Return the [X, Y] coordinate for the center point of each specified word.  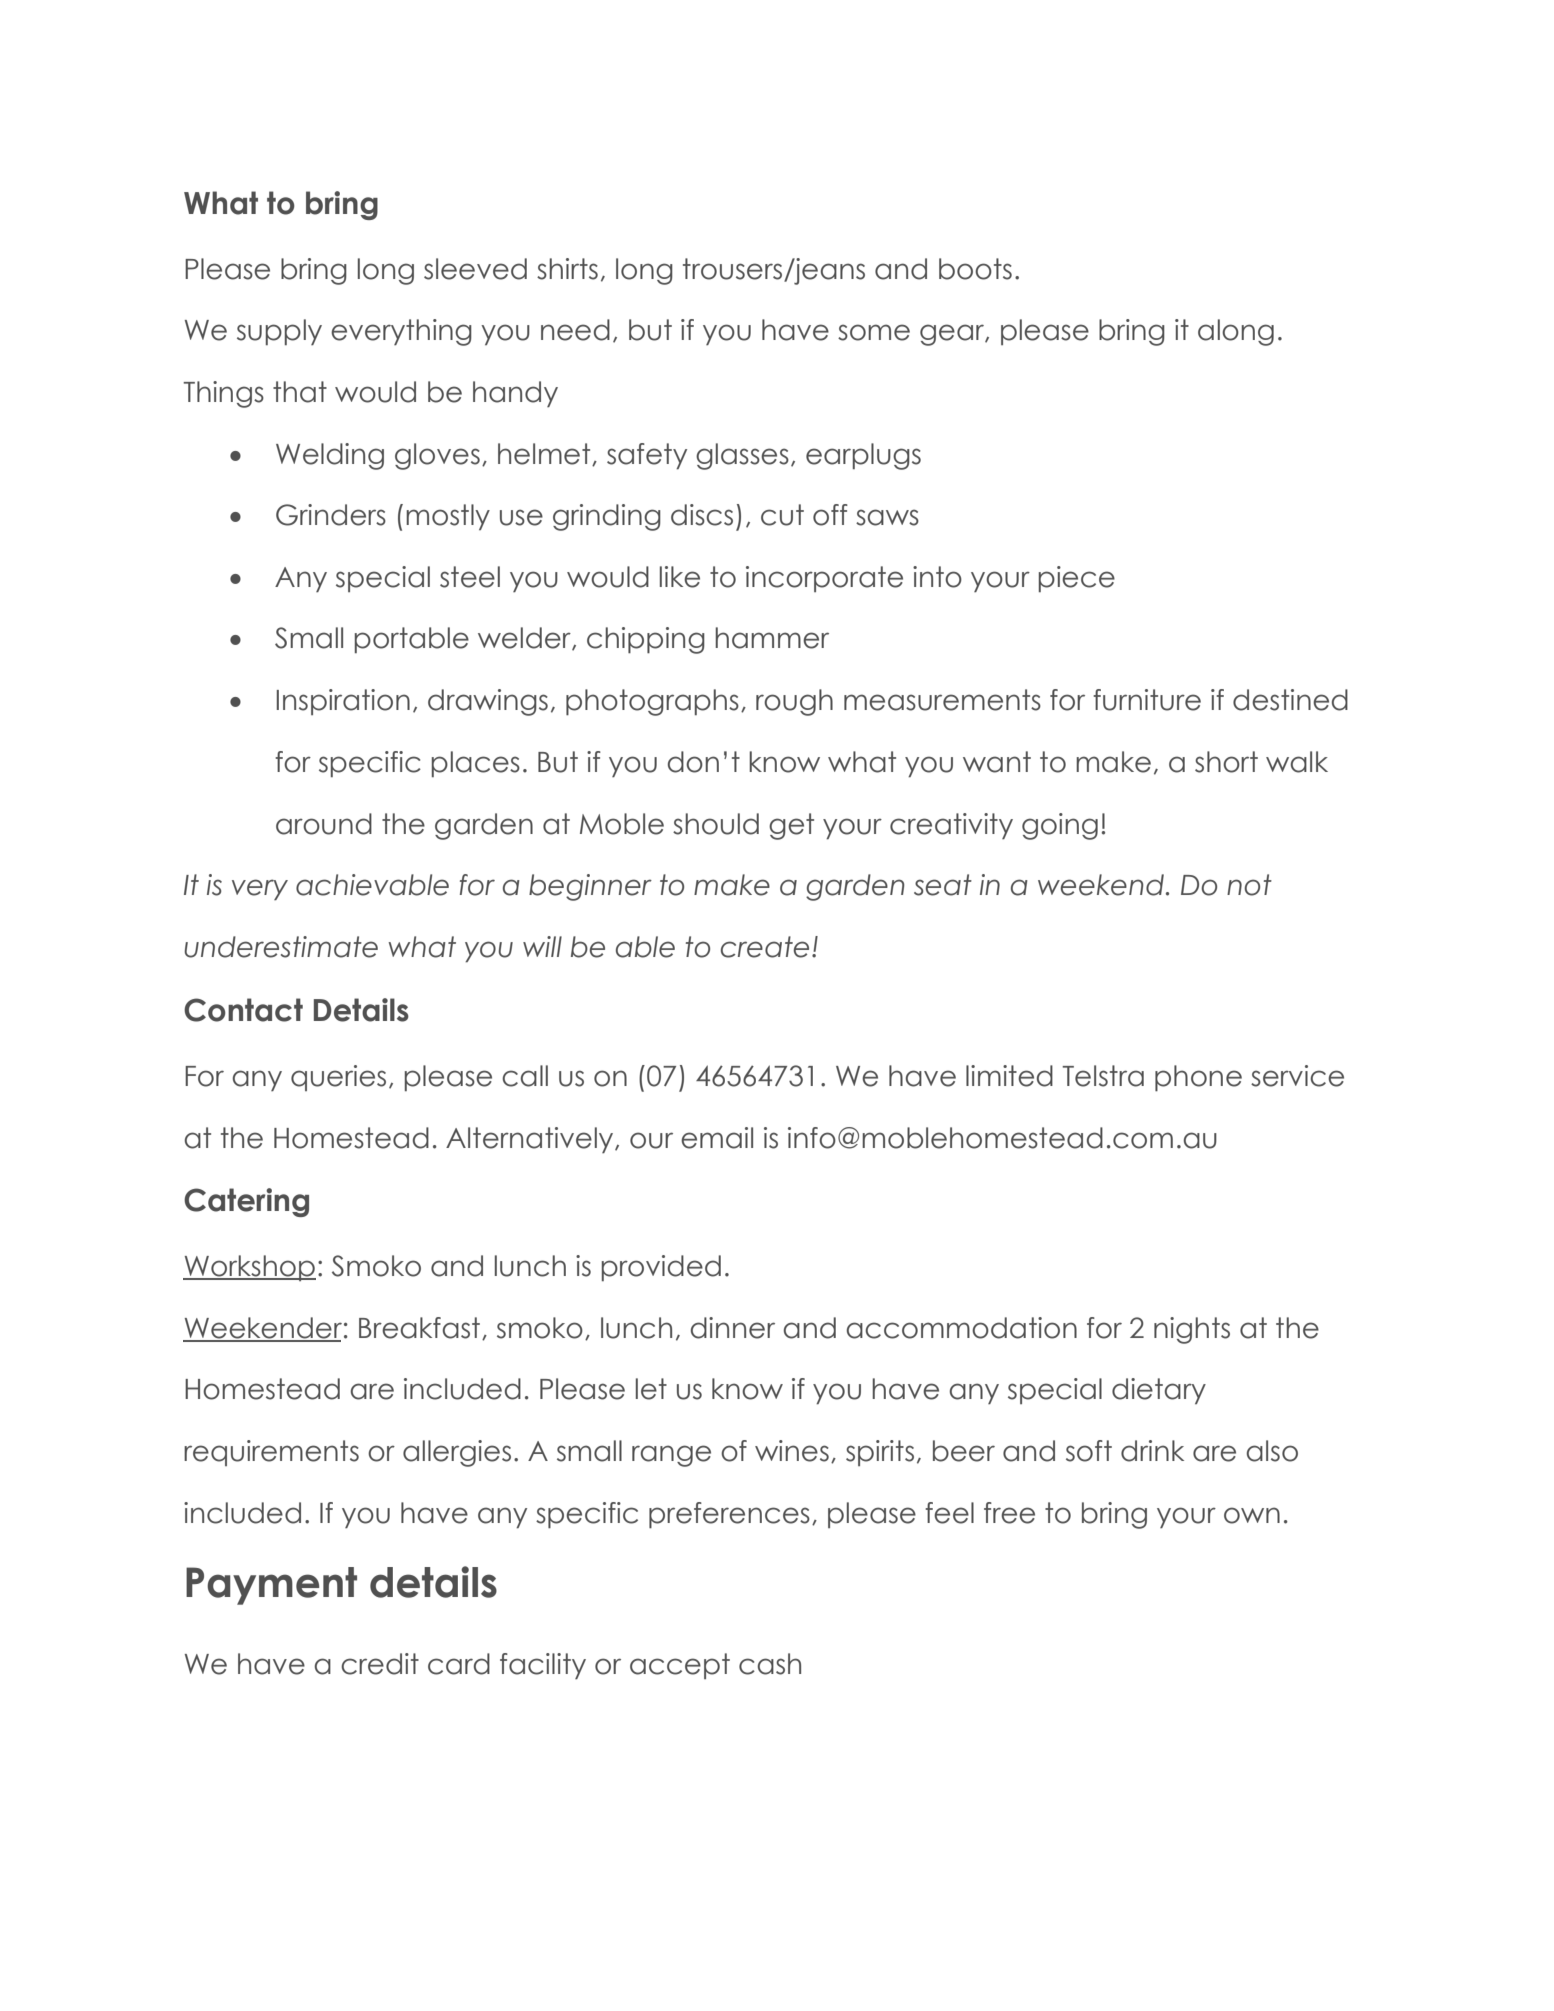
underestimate [281, 947]
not [1249, 885]
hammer [772, 638]
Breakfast [421, 1328]
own [1252, 1515]
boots [975, 269]
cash [770, 1664]
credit [380, 1664]
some [874, 332]
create [765, 947]
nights [1192, 1330]
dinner [733, 1328]
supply [279, 332]
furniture [1147, 700]
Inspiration [343, 702]
